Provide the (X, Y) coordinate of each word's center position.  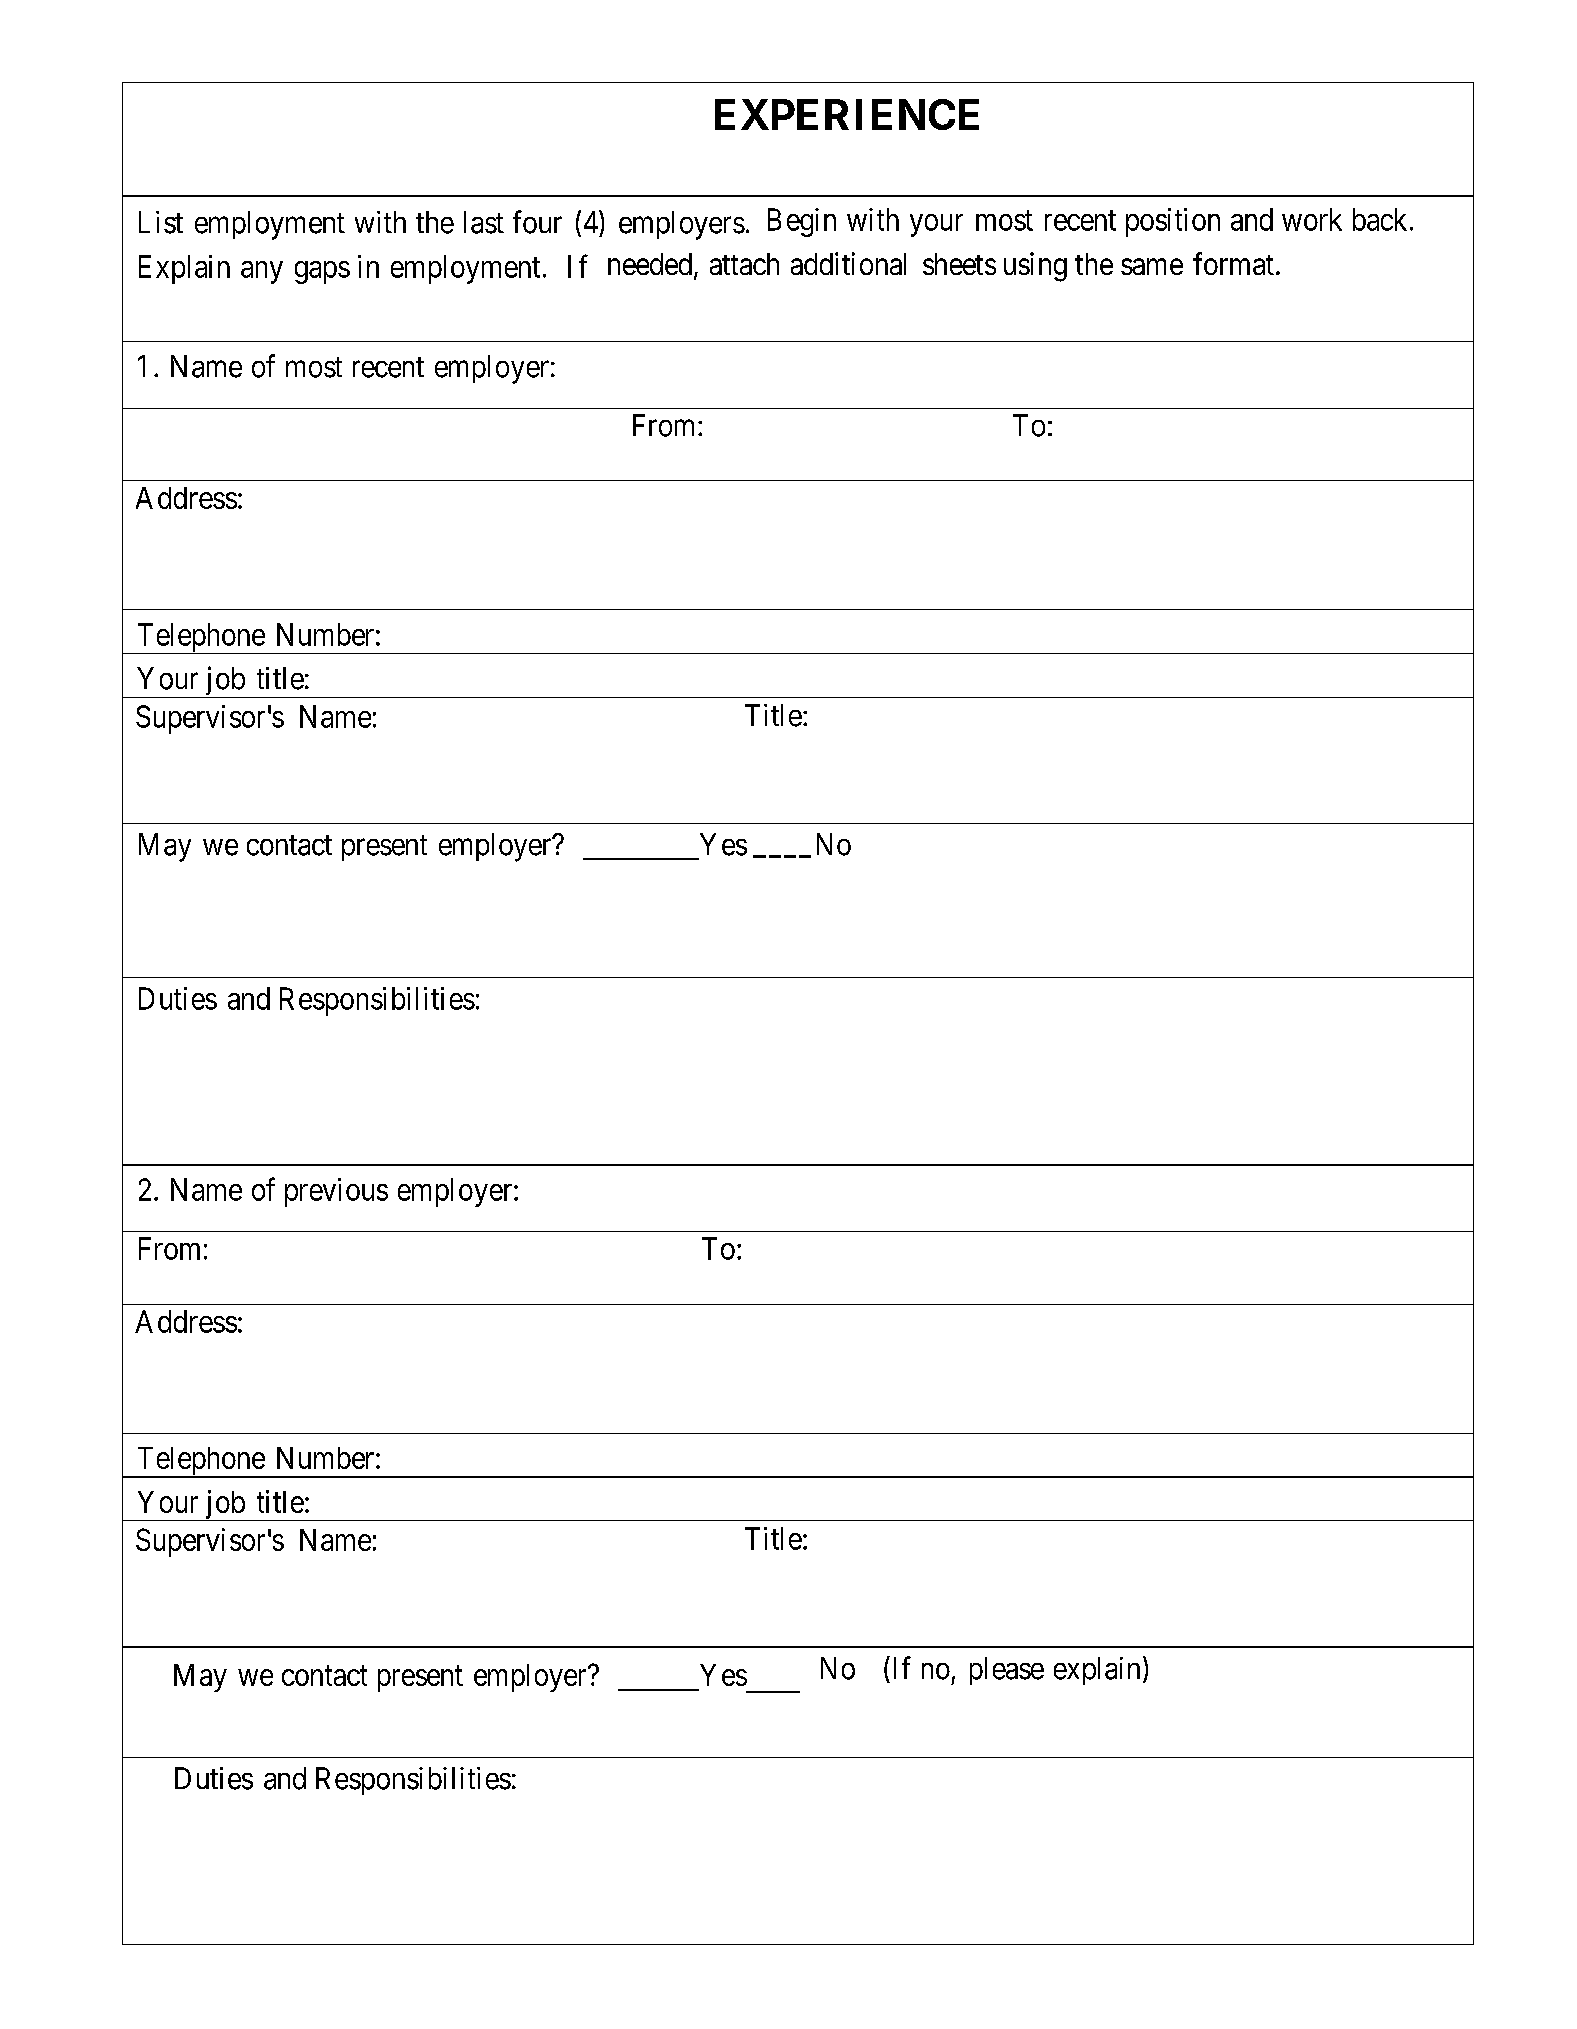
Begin (802, 222)
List (161, 222)
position (1173, 222)
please (1007, 1671)
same (1152, 267)
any (262, 272)
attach (744, 264)
